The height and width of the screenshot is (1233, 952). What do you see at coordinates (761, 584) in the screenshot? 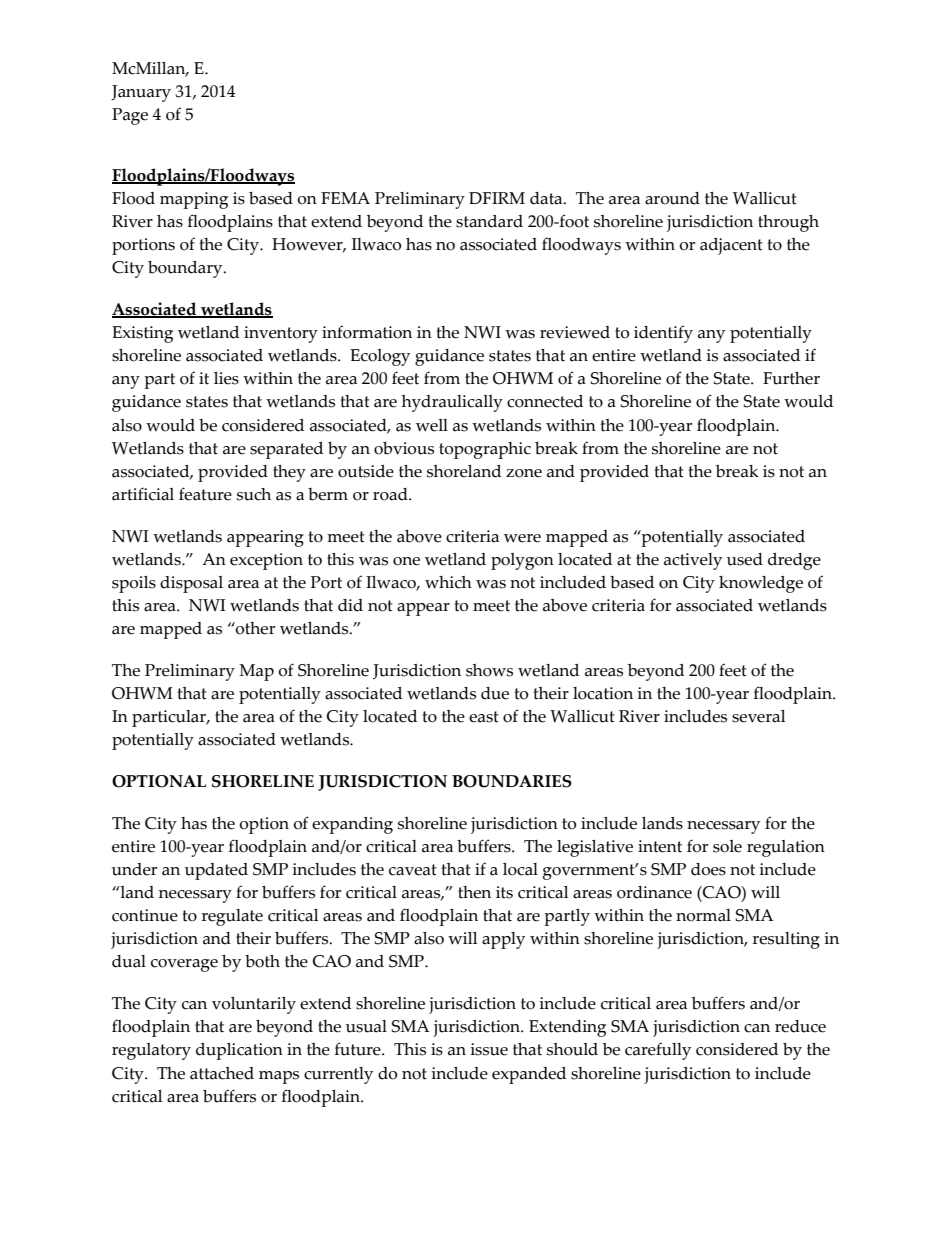
I see `knowledge` at bounding box center [761, 584].
